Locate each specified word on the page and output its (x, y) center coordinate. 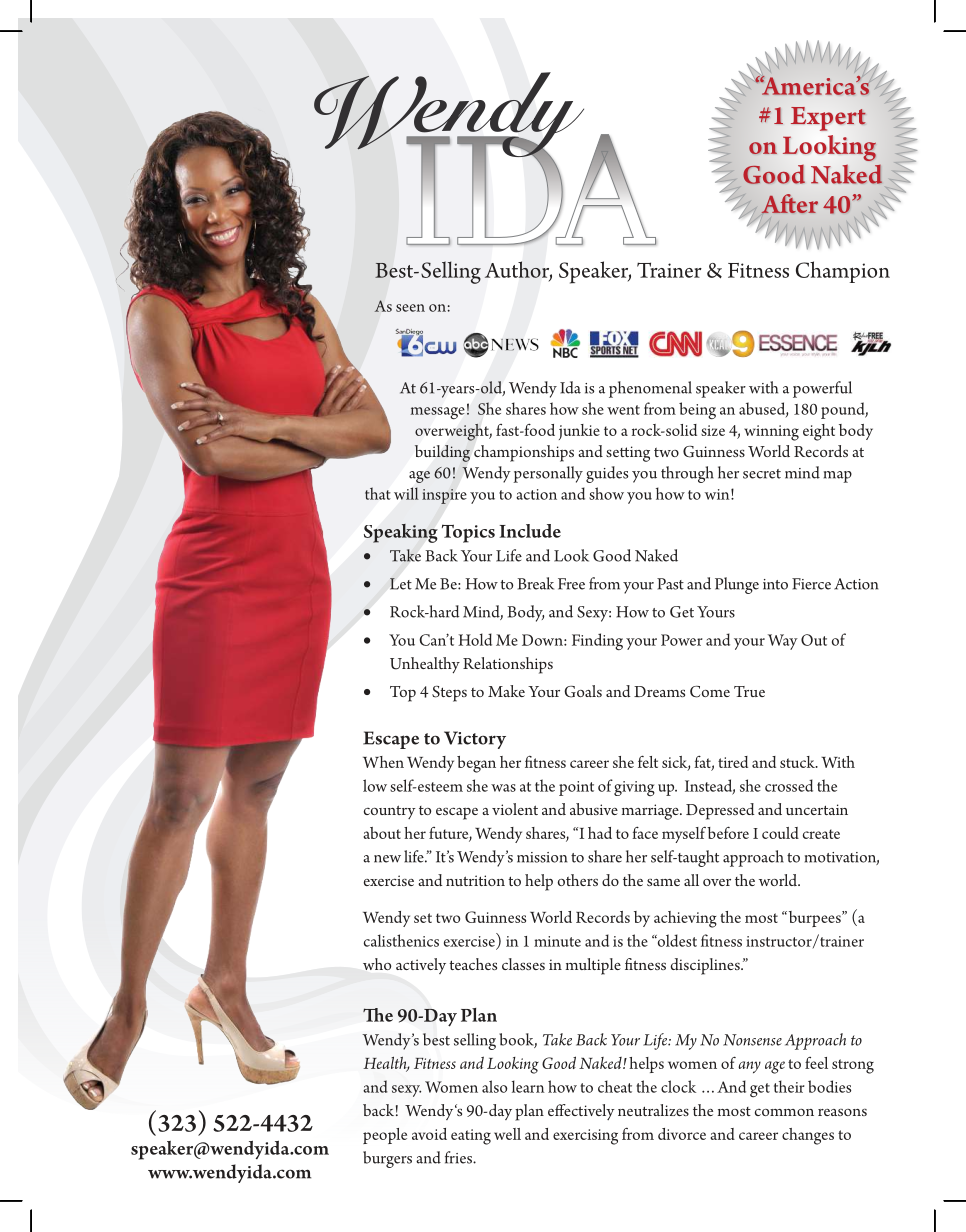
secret (762, 474)
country (390, 812)
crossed (789, 785)
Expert (828, 119)
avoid (429, 1134)
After (790, 204)
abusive (594, 809)
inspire (444, 496)
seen (410, 308)
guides (607, 474)
